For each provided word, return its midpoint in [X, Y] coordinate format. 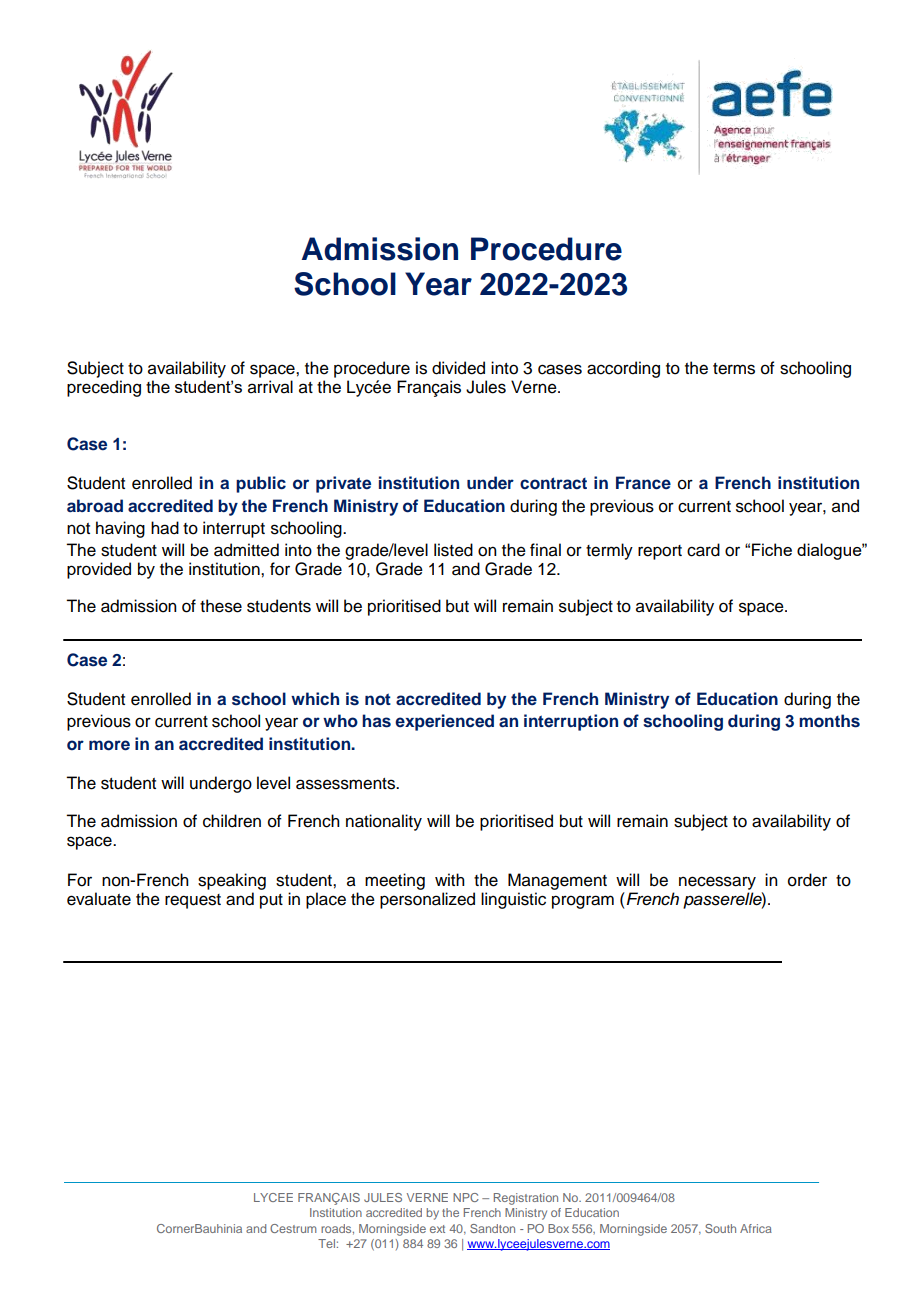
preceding [104, 388]
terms [734, 369]
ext [437, 1229]
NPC [466, 1197]
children [232, 821]
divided [458, 368]
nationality [384, 822]
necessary [717, 883]
